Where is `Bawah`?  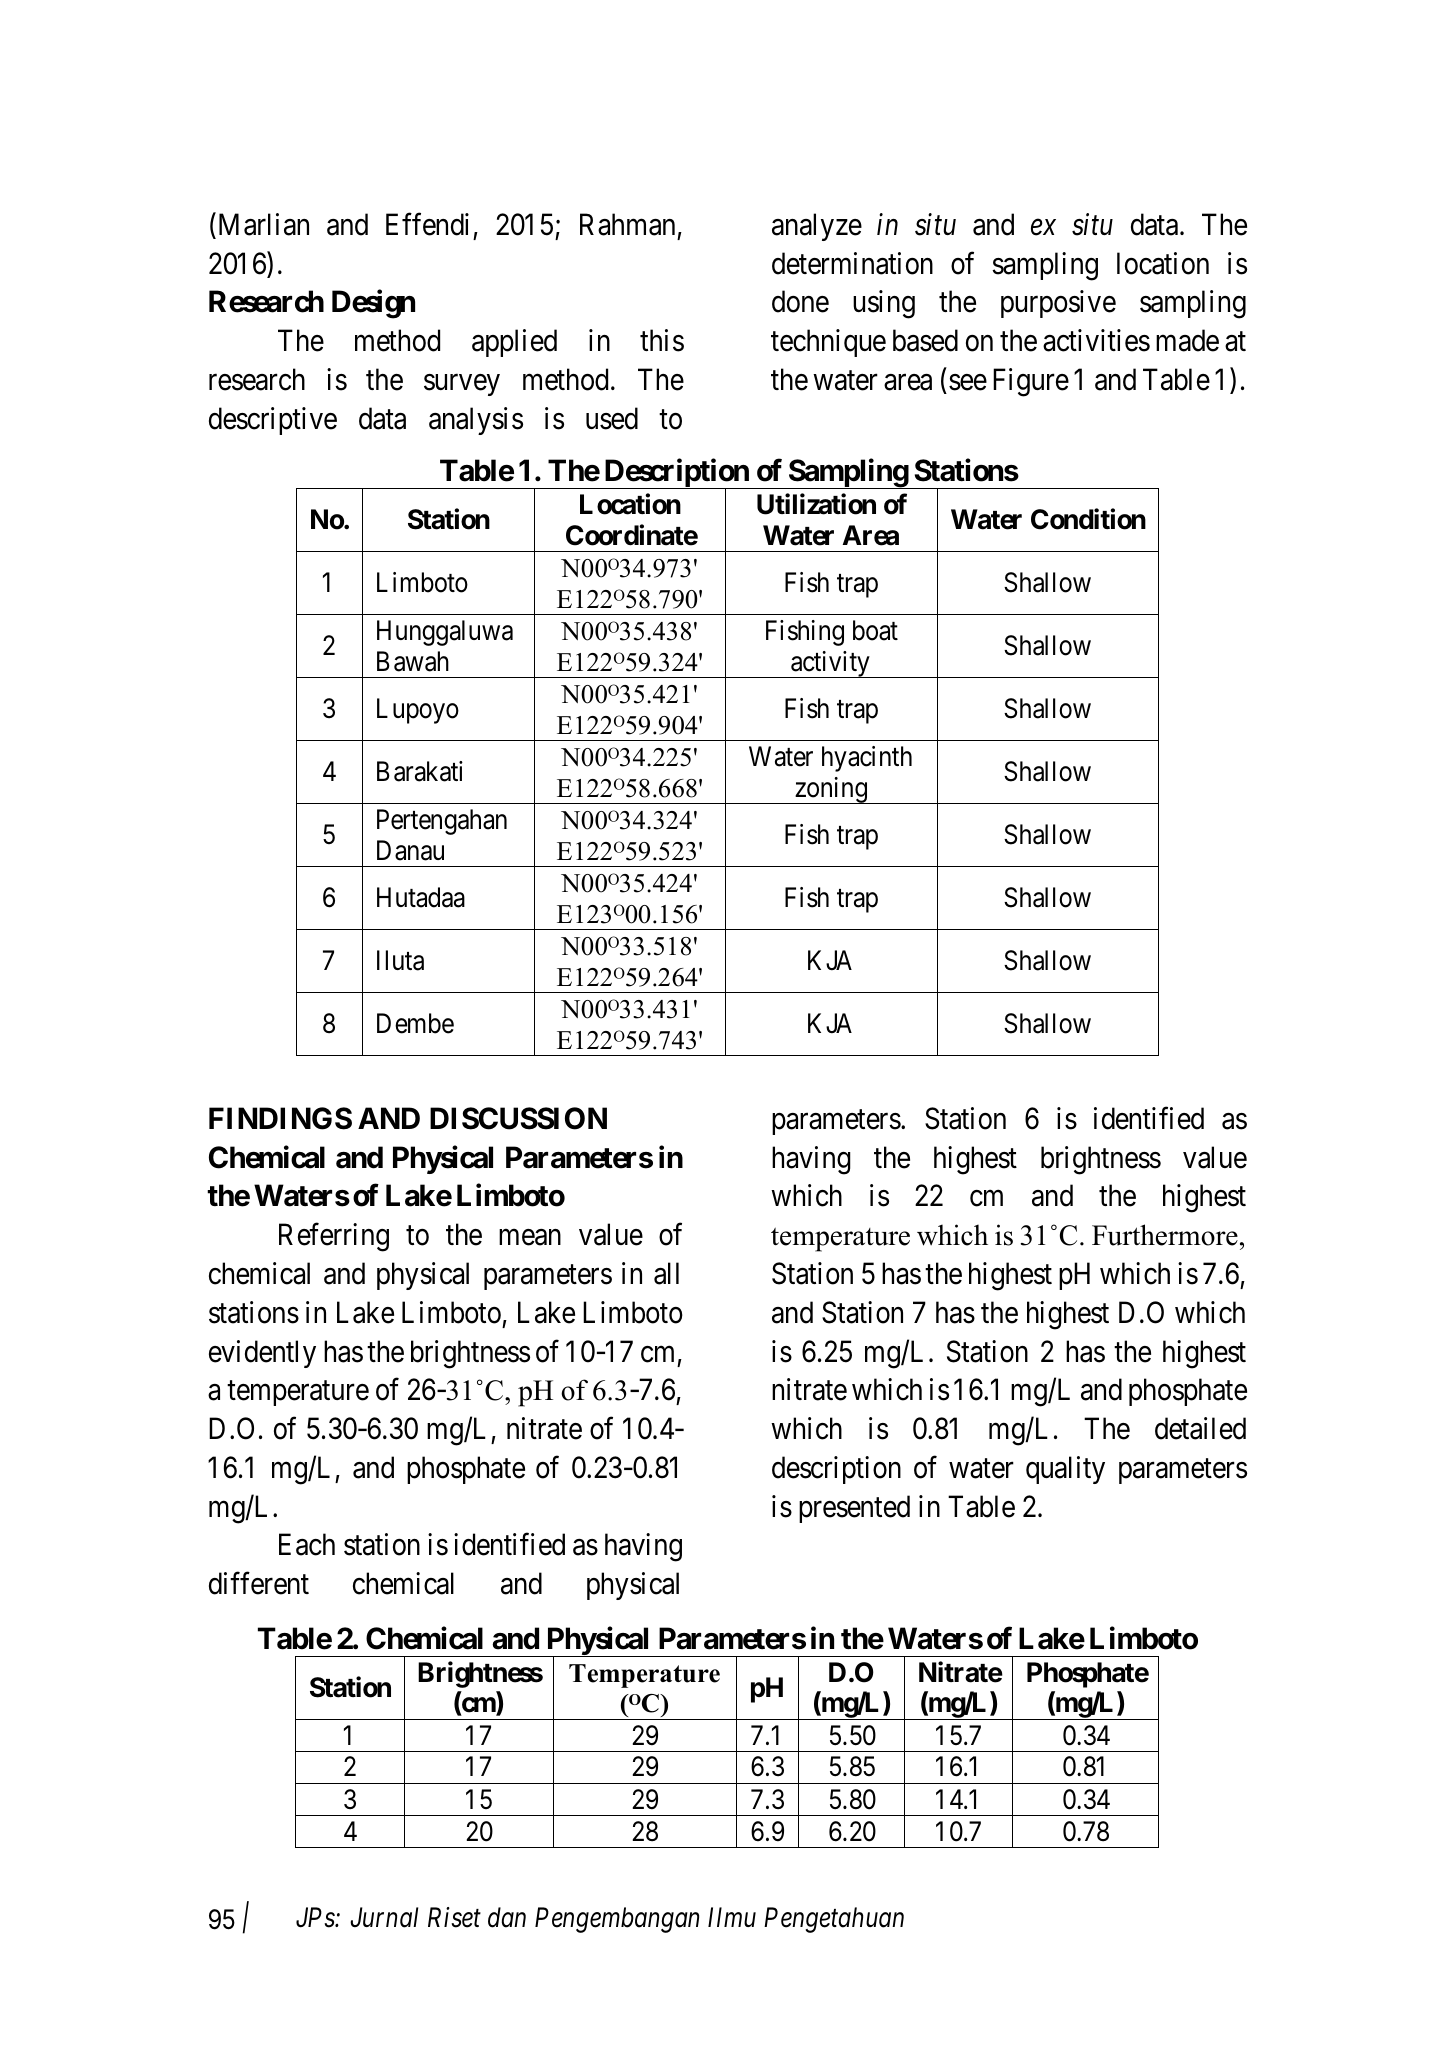 Bawah is located at coordinates (413, 661).
